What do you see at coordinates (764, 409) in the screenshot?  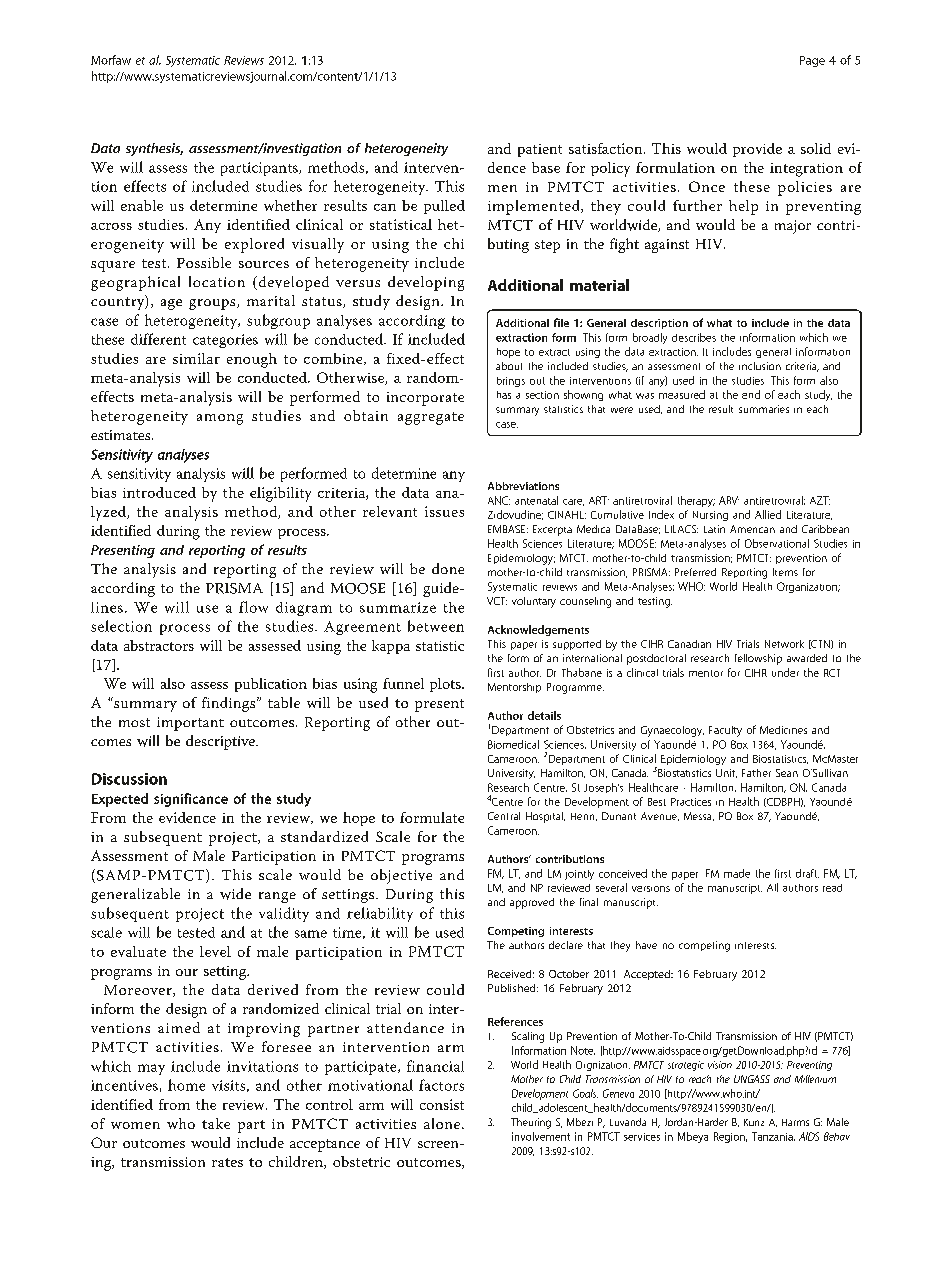 I see `summaries` at bounding box center [764, 409].
